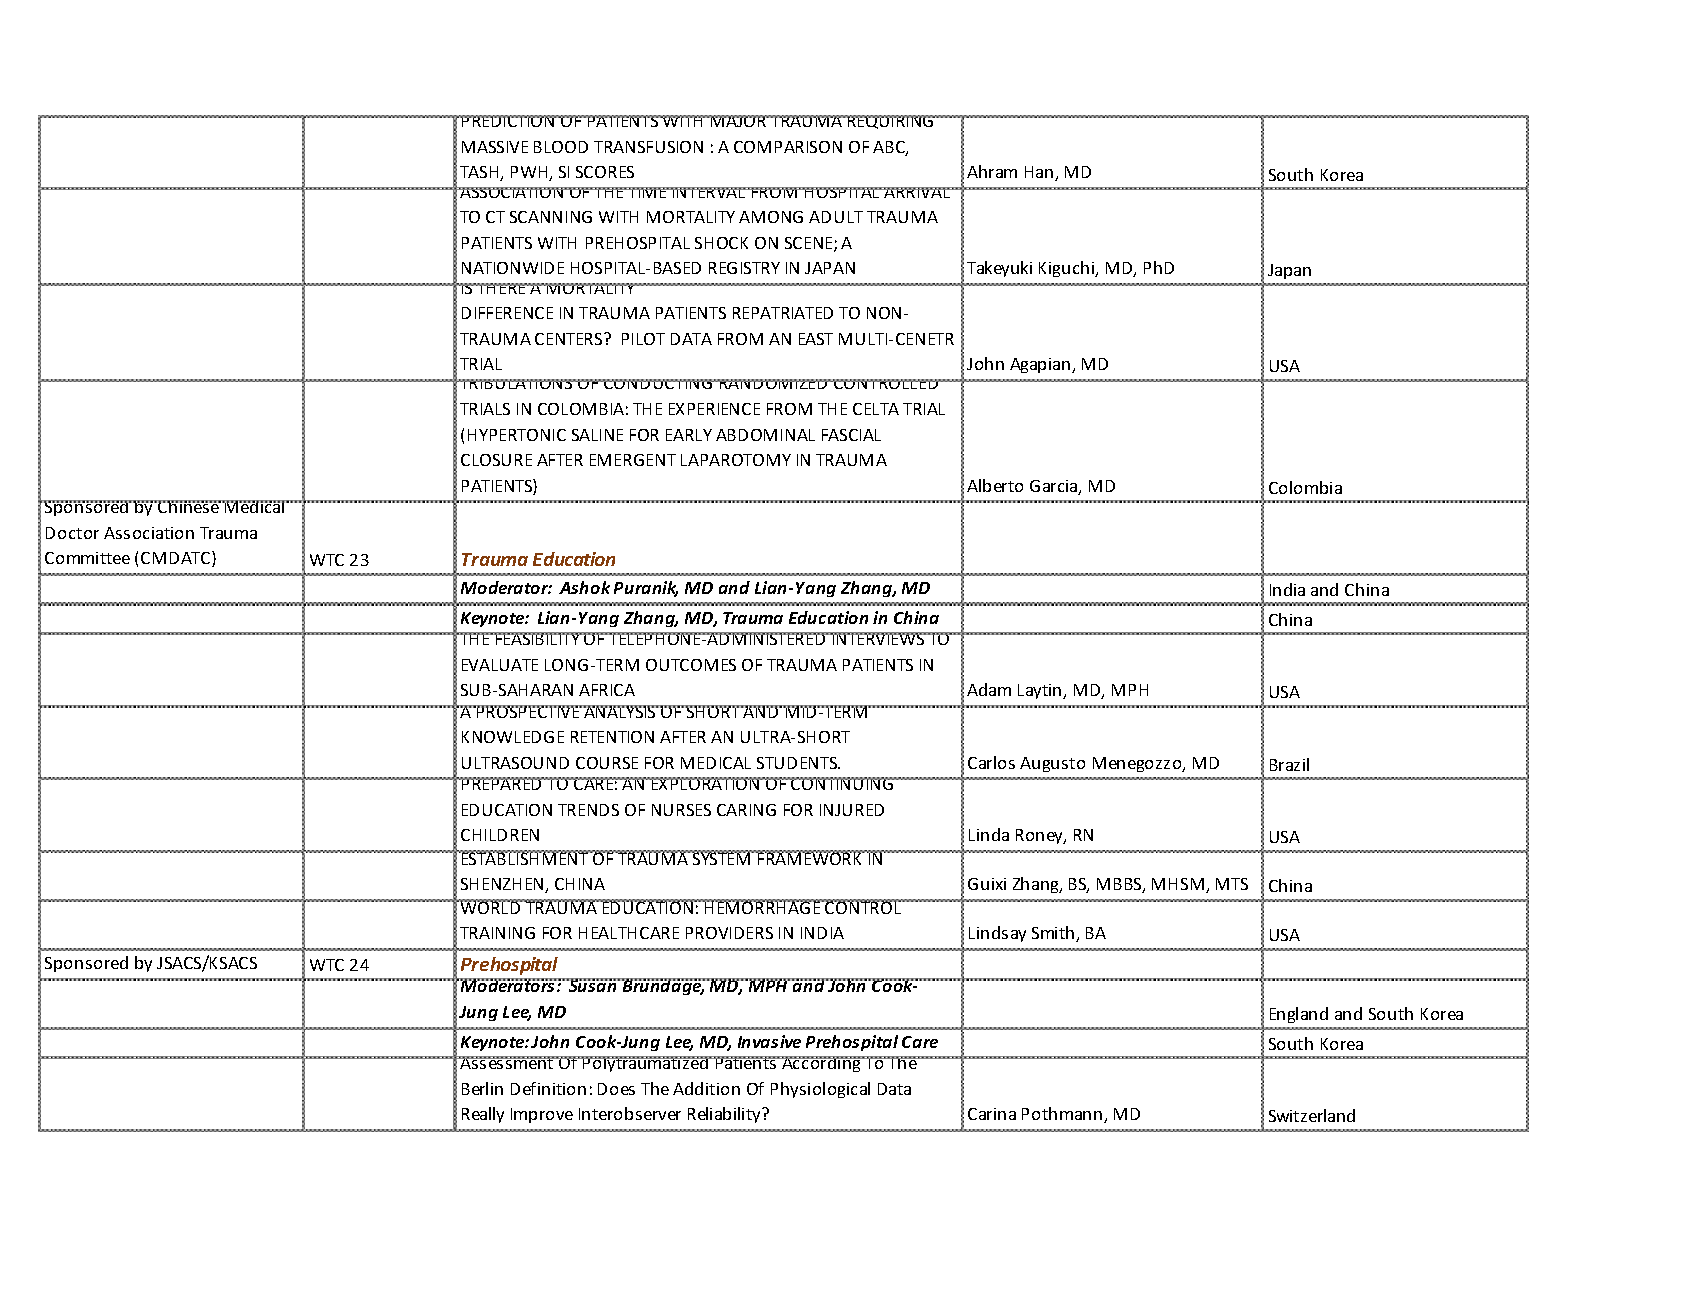  Describe the element at coordinates (681, 810) in the screenshot. I see `NURSES` at that location.
